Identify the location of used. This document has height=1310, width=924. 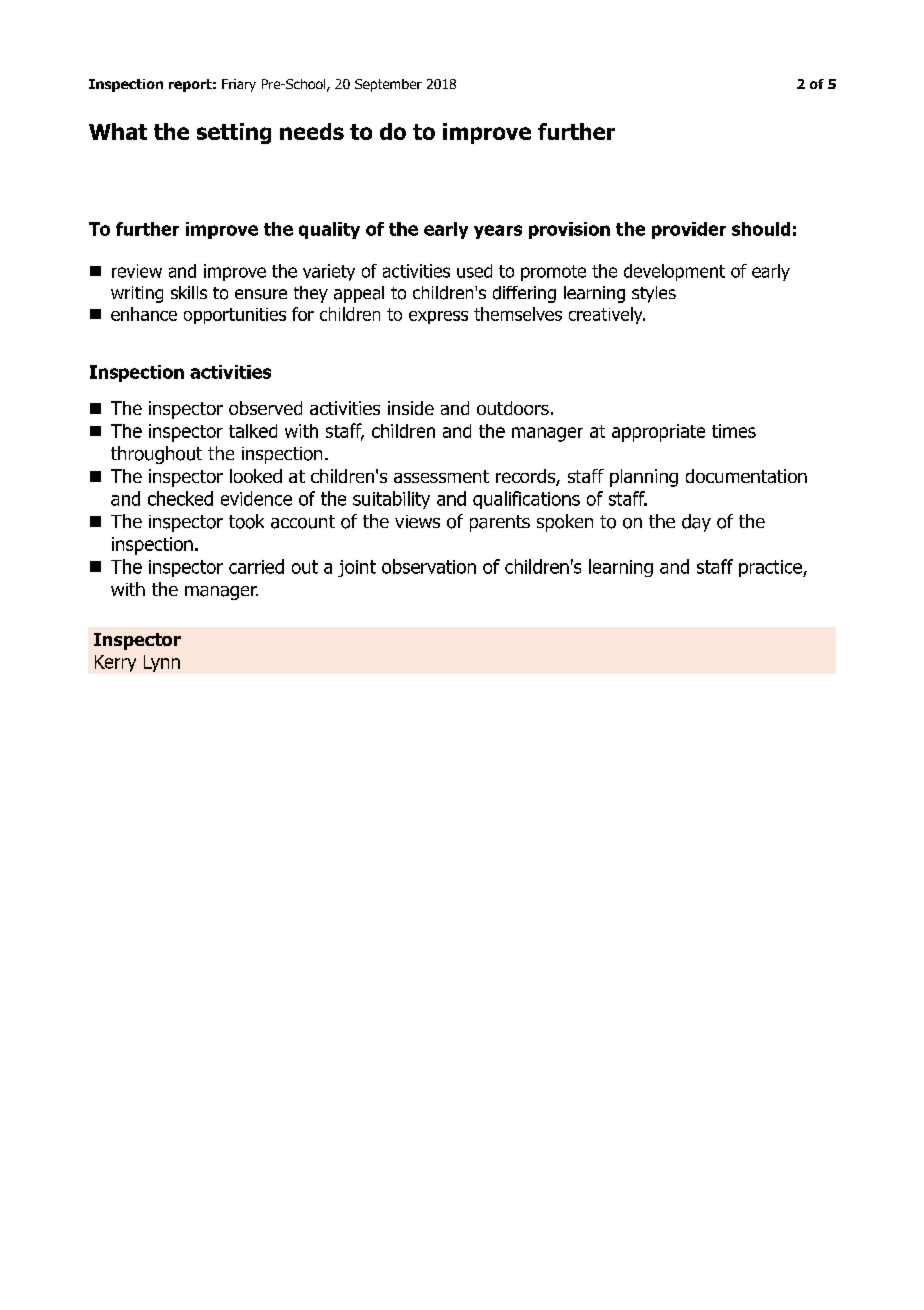
(474, 271).
